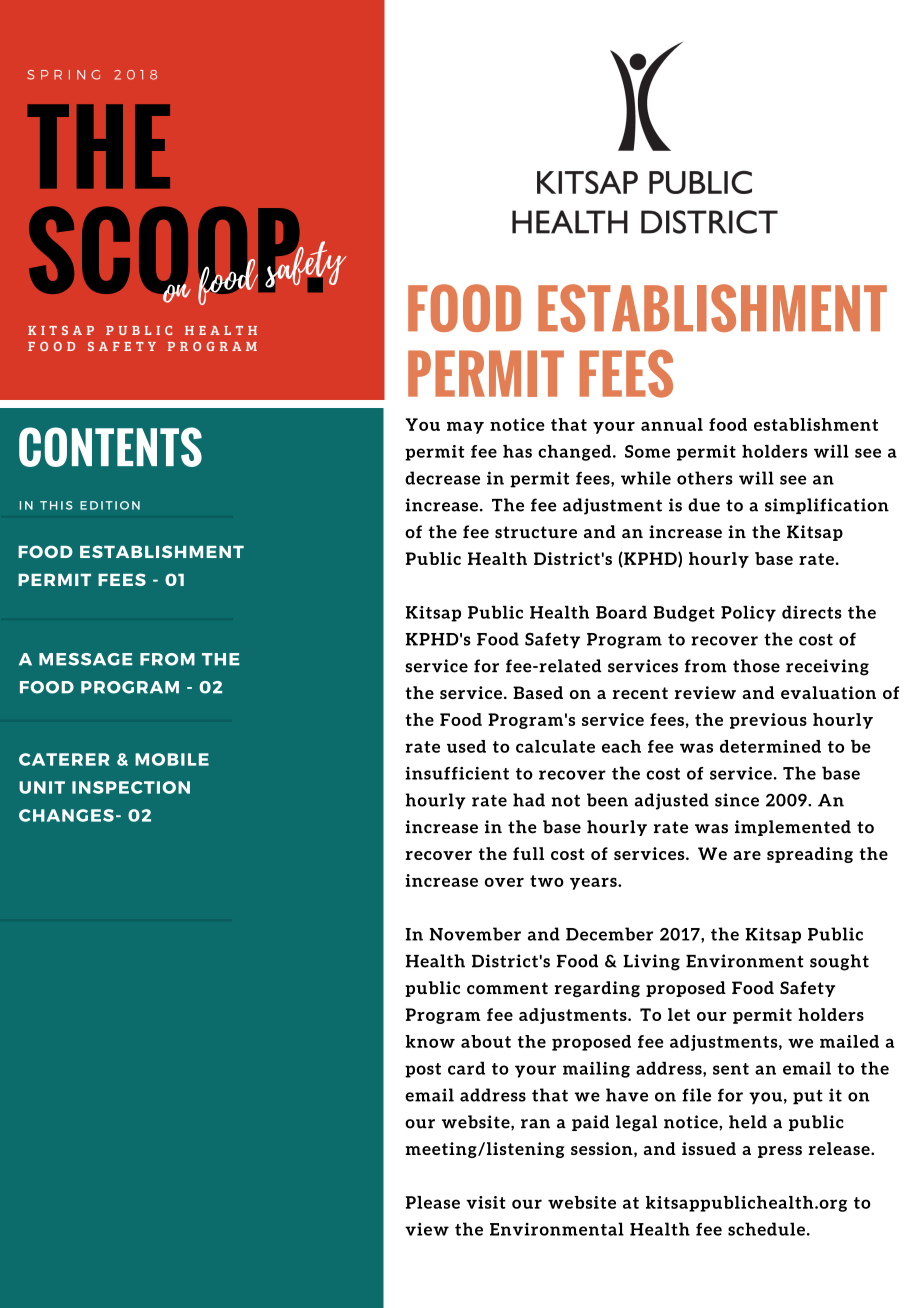 The height and width of the screenshot is (1308, 924). I want to click on others, so click(705, 478).
